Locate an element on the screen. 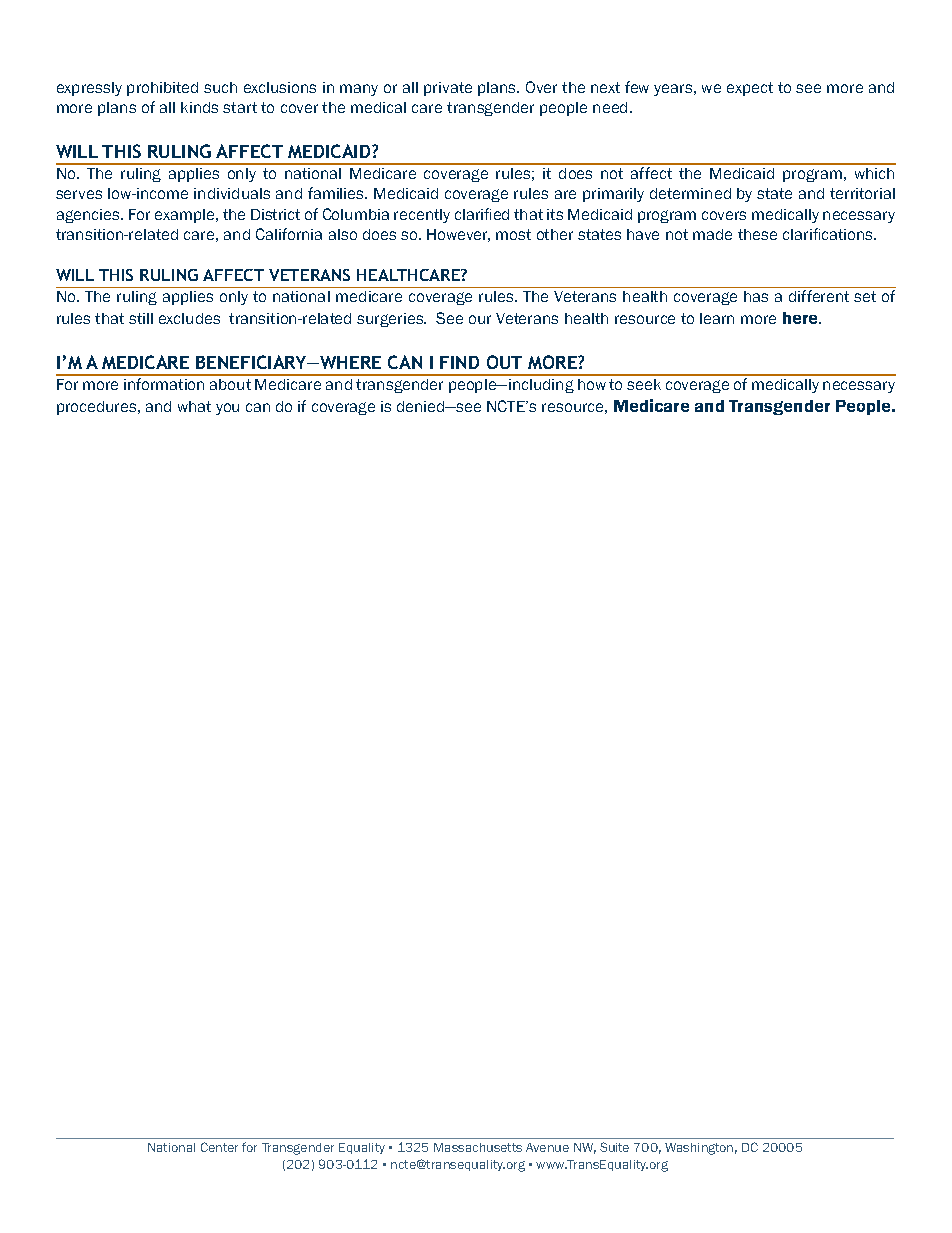  expect is located at coordinates (750, 89).
